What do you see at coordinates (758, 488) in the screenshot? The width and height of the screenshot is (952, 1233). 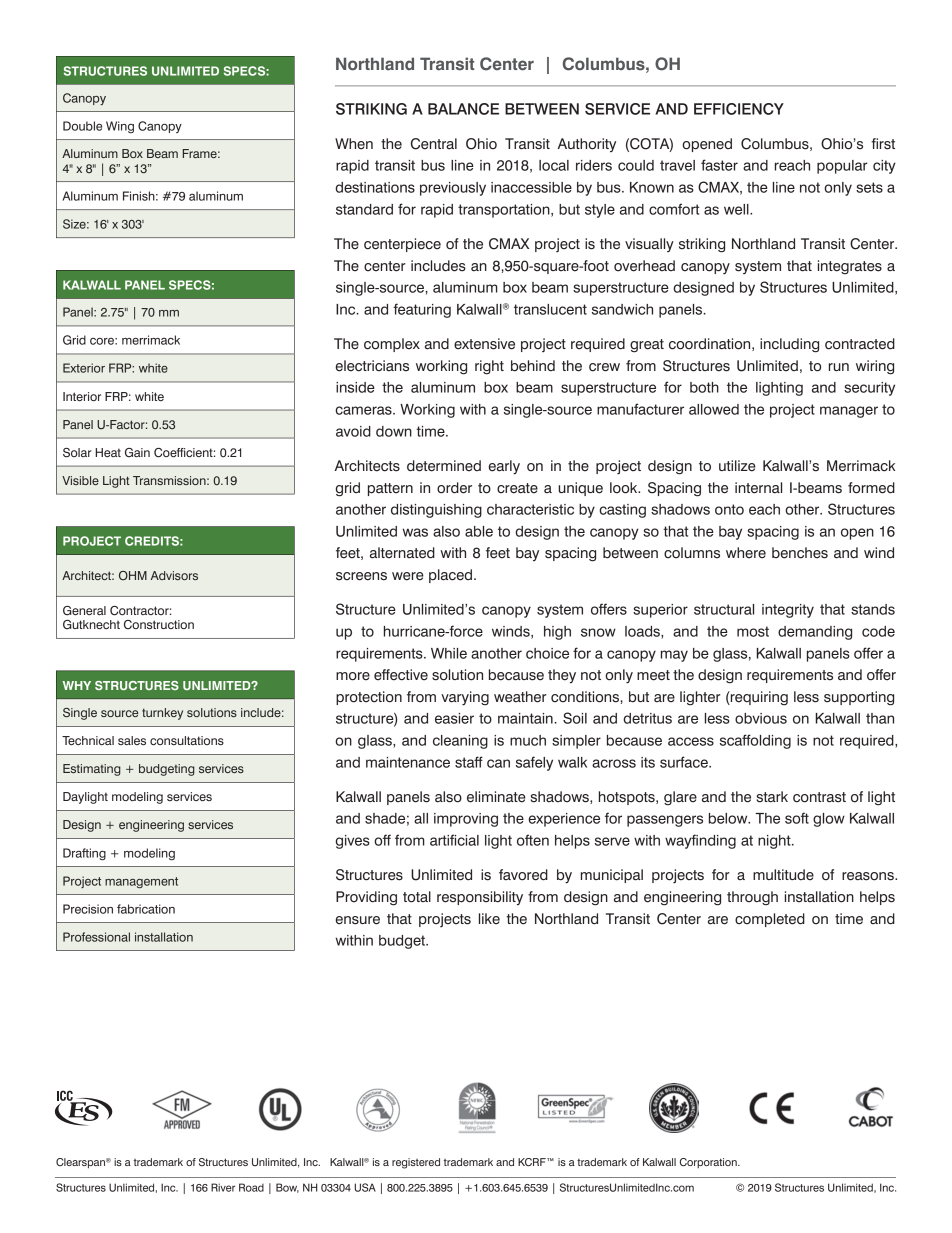 I see `internal` at bounding box center [758, 488].
